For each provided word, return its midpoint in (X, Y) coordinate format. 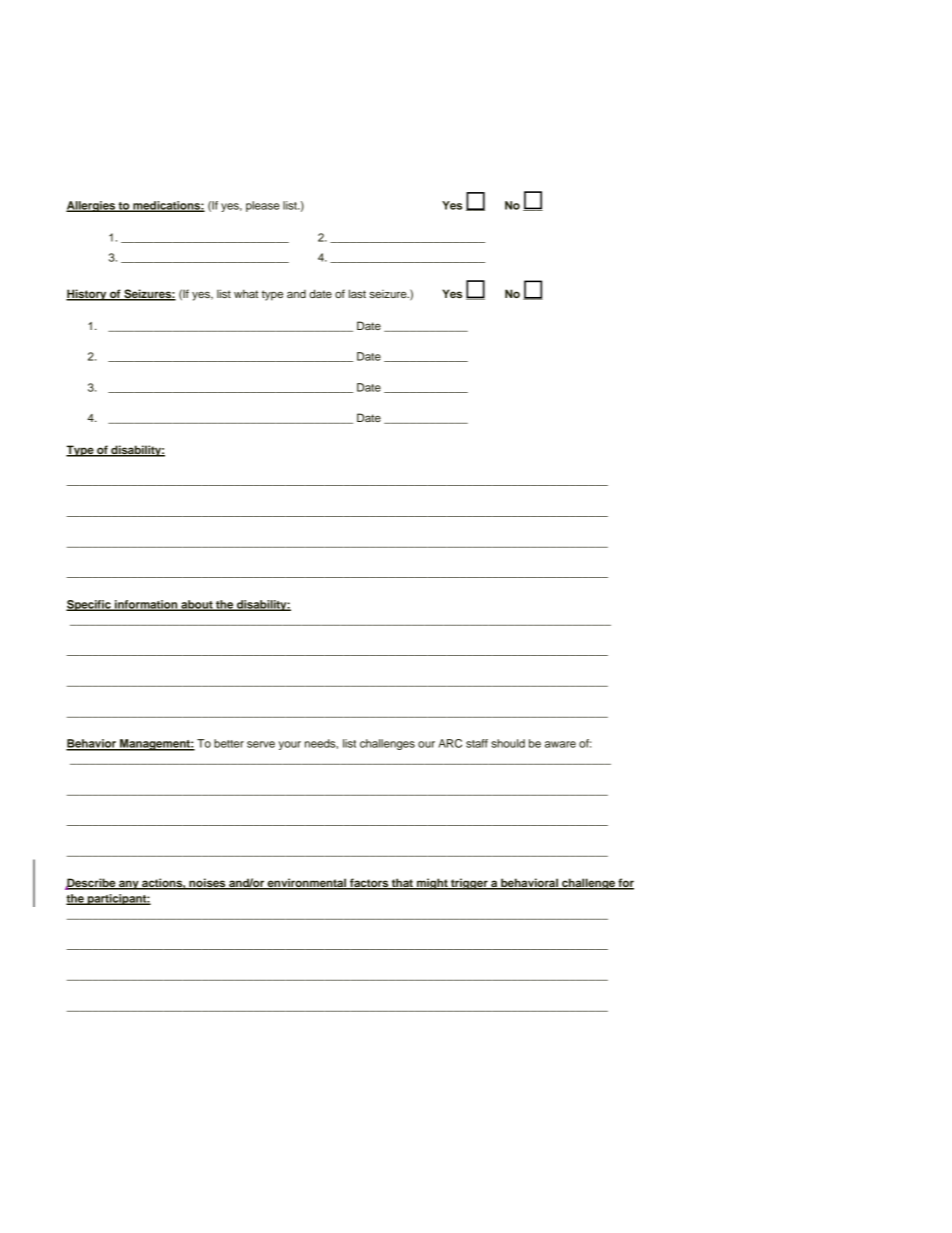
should (508, 743)
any (129, 885)
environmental (307, 884)
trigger (469, 884)
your (290, 745)
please (263, 206)
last (357, 293)
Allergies (91, 206)
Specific (89, 605)
